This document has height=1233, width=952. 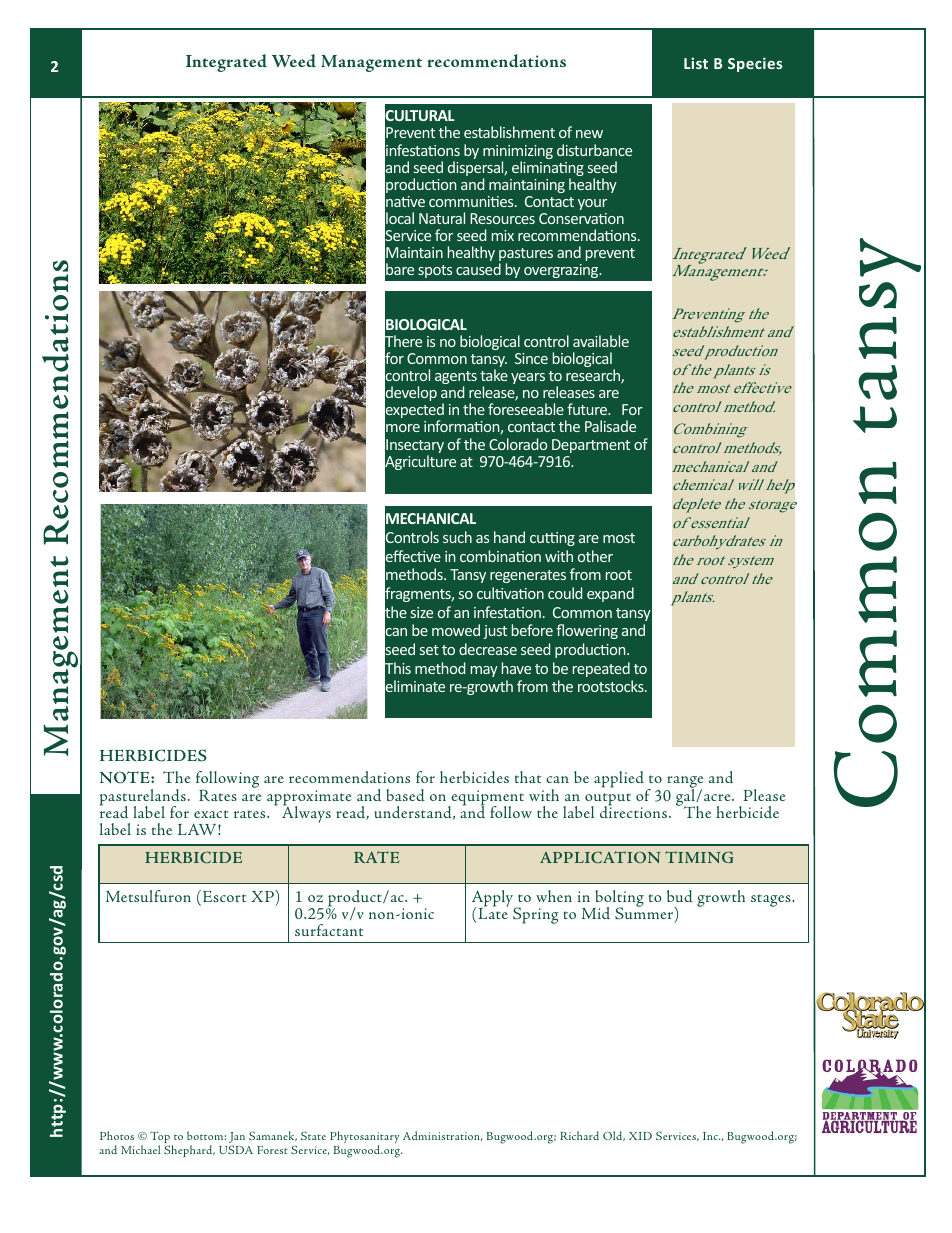 What do you see at coordinates (456, 379) in the document?
I see `agents` at bounding box center [456, 379].
